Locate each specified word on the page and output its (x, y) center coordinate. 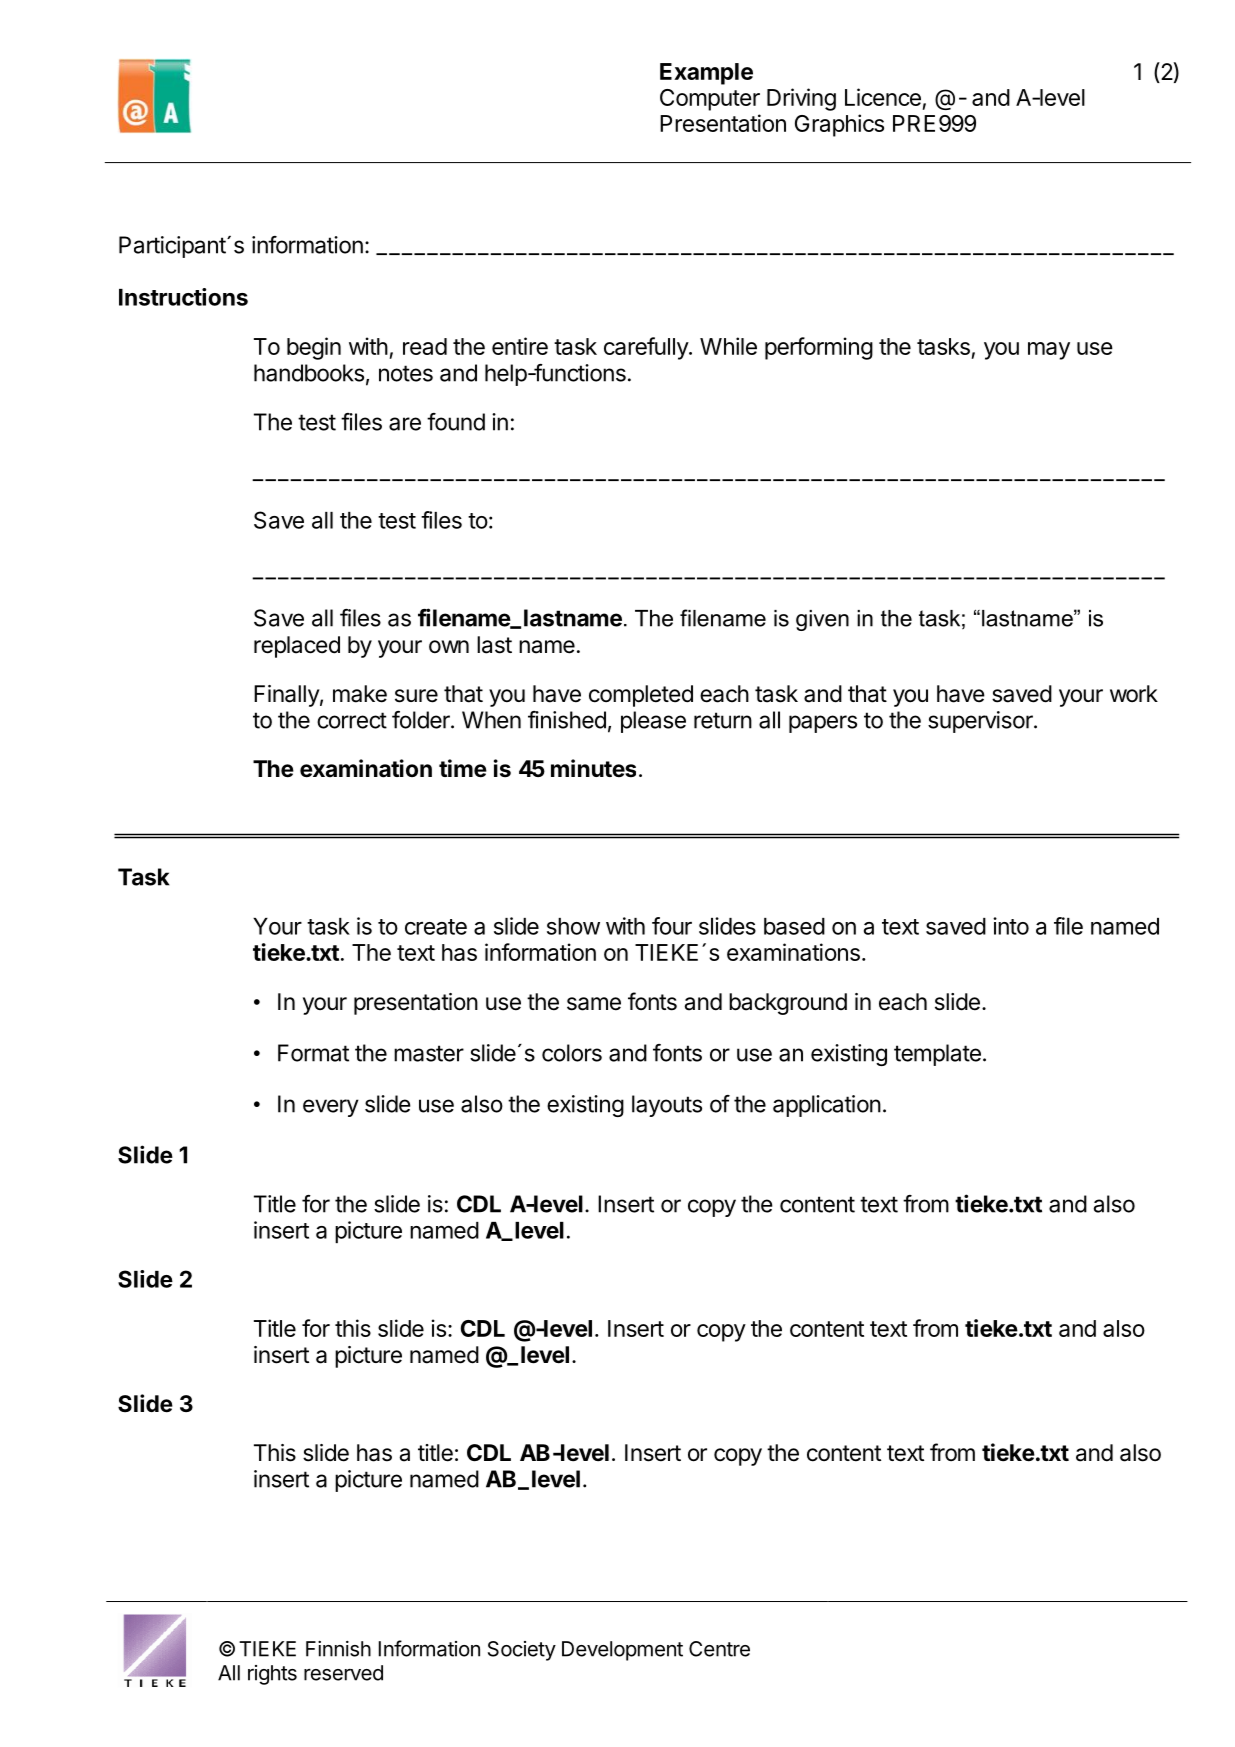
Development (622, 1651)
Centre (719, 1649)
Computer (710, 100)
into (1011, 926)
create (436, 927)
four (672, 926)
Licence (883, 97)
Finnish (338, 1649)
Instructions (183, 297)
